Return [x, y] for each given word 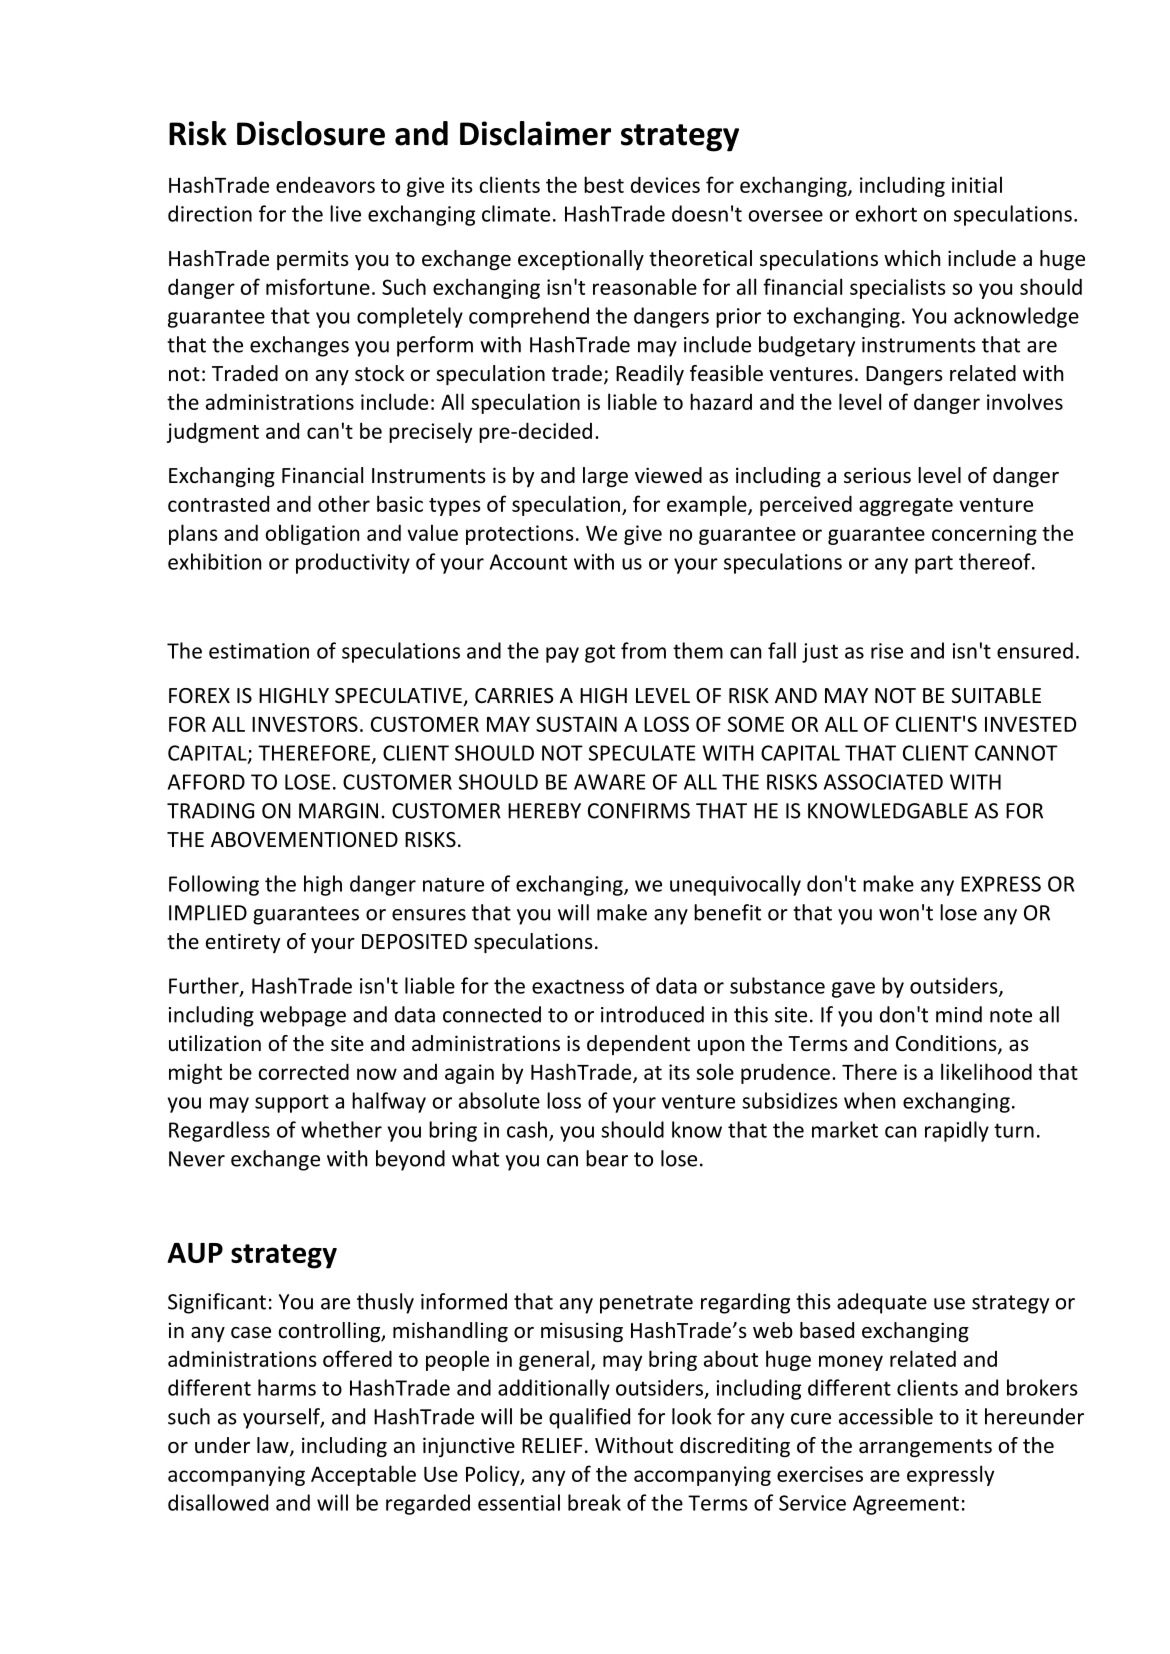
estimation [259, 651]
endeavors [325, 184]
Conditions [947, 1044]
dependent [638, 1045]
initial [977, 184]
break [594, 1502]
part [934, 564]
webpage [303, 1016]
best [604, 184]
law [274, 1446]
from [643, 650]
